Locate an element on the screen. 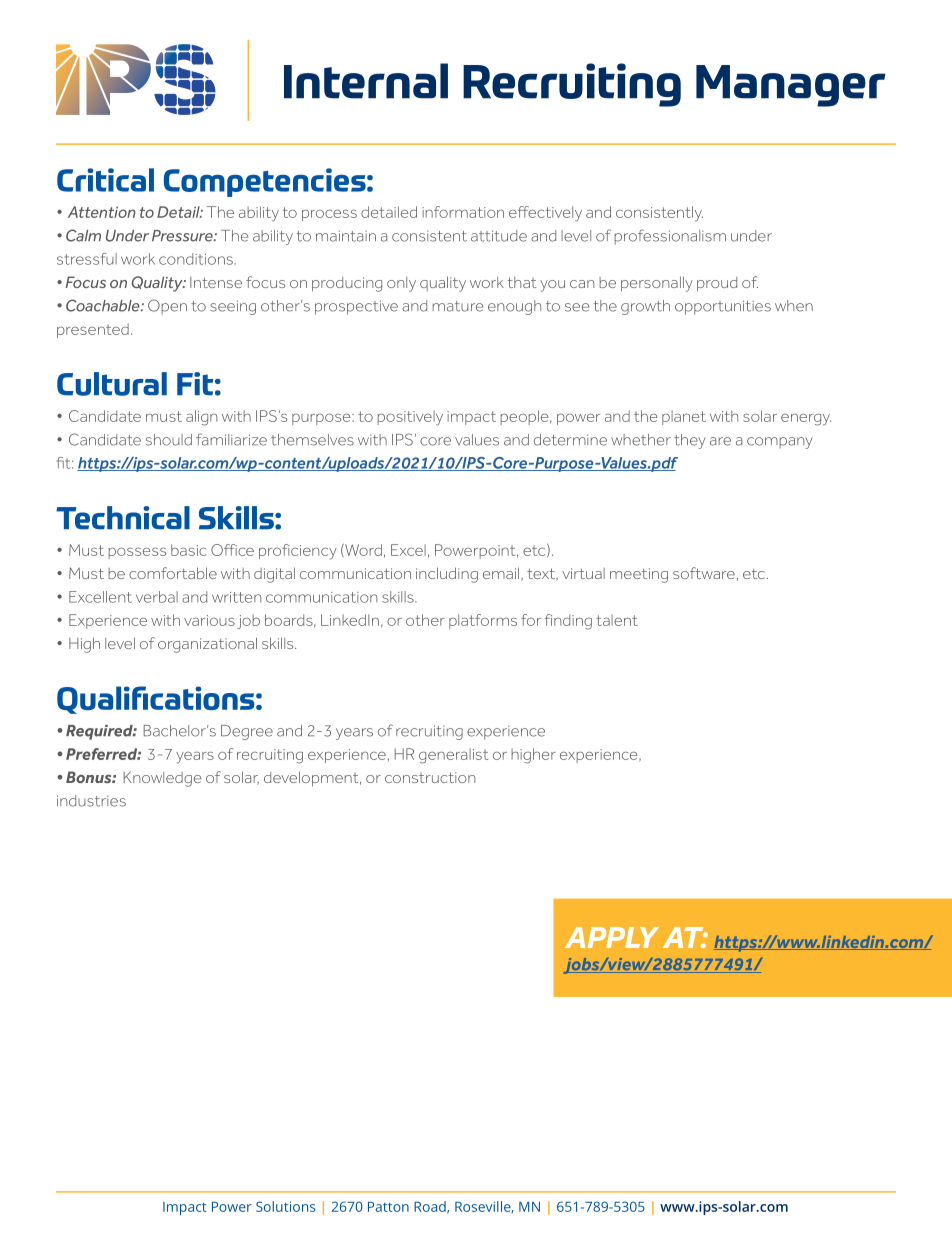 The height and width of the screenshot is (1233, 952). organizational is located at coordinates (207, 645).
